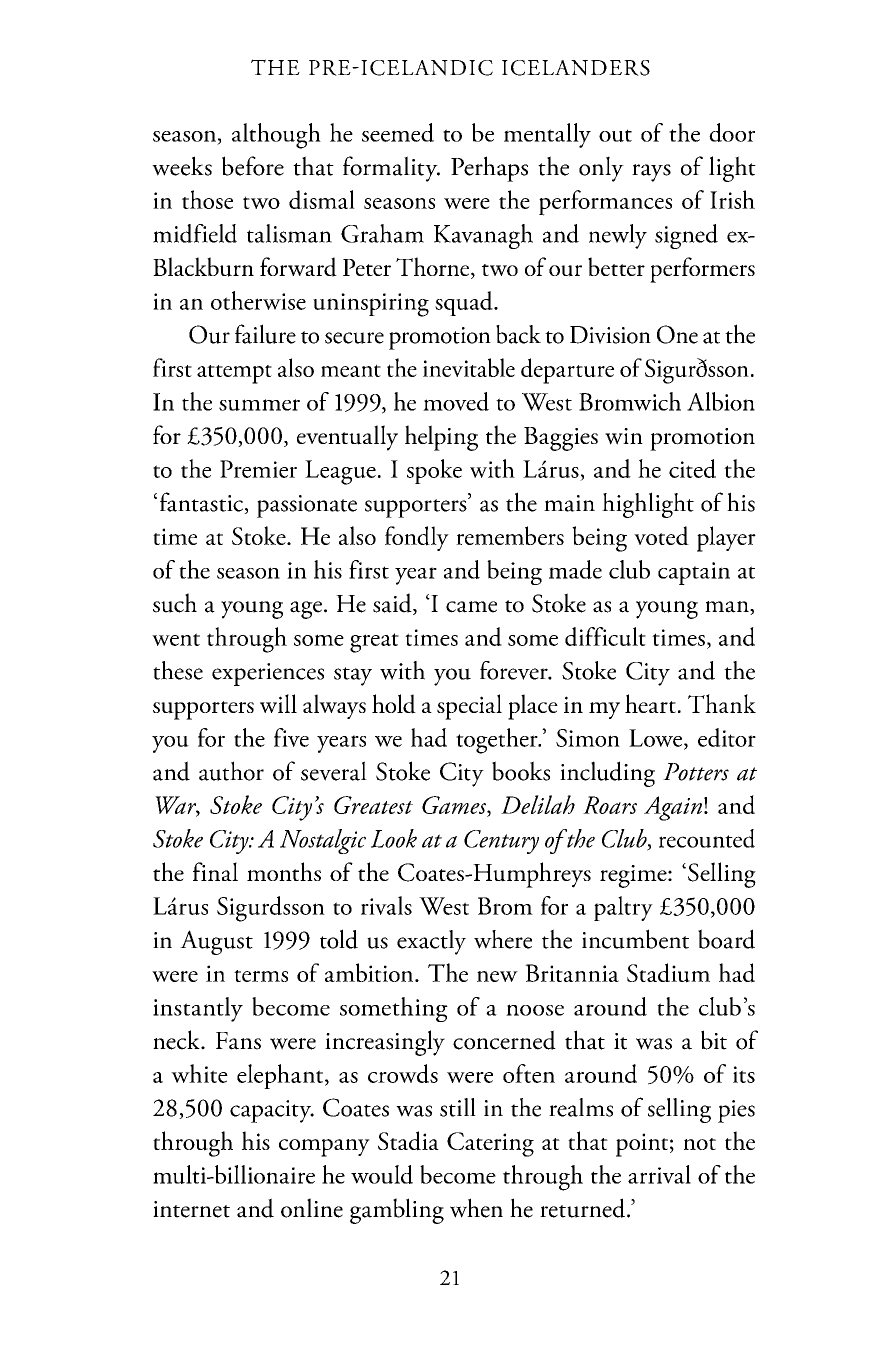 The image size is (876, 1372). I want to click on attempt, so click(234, 374).
